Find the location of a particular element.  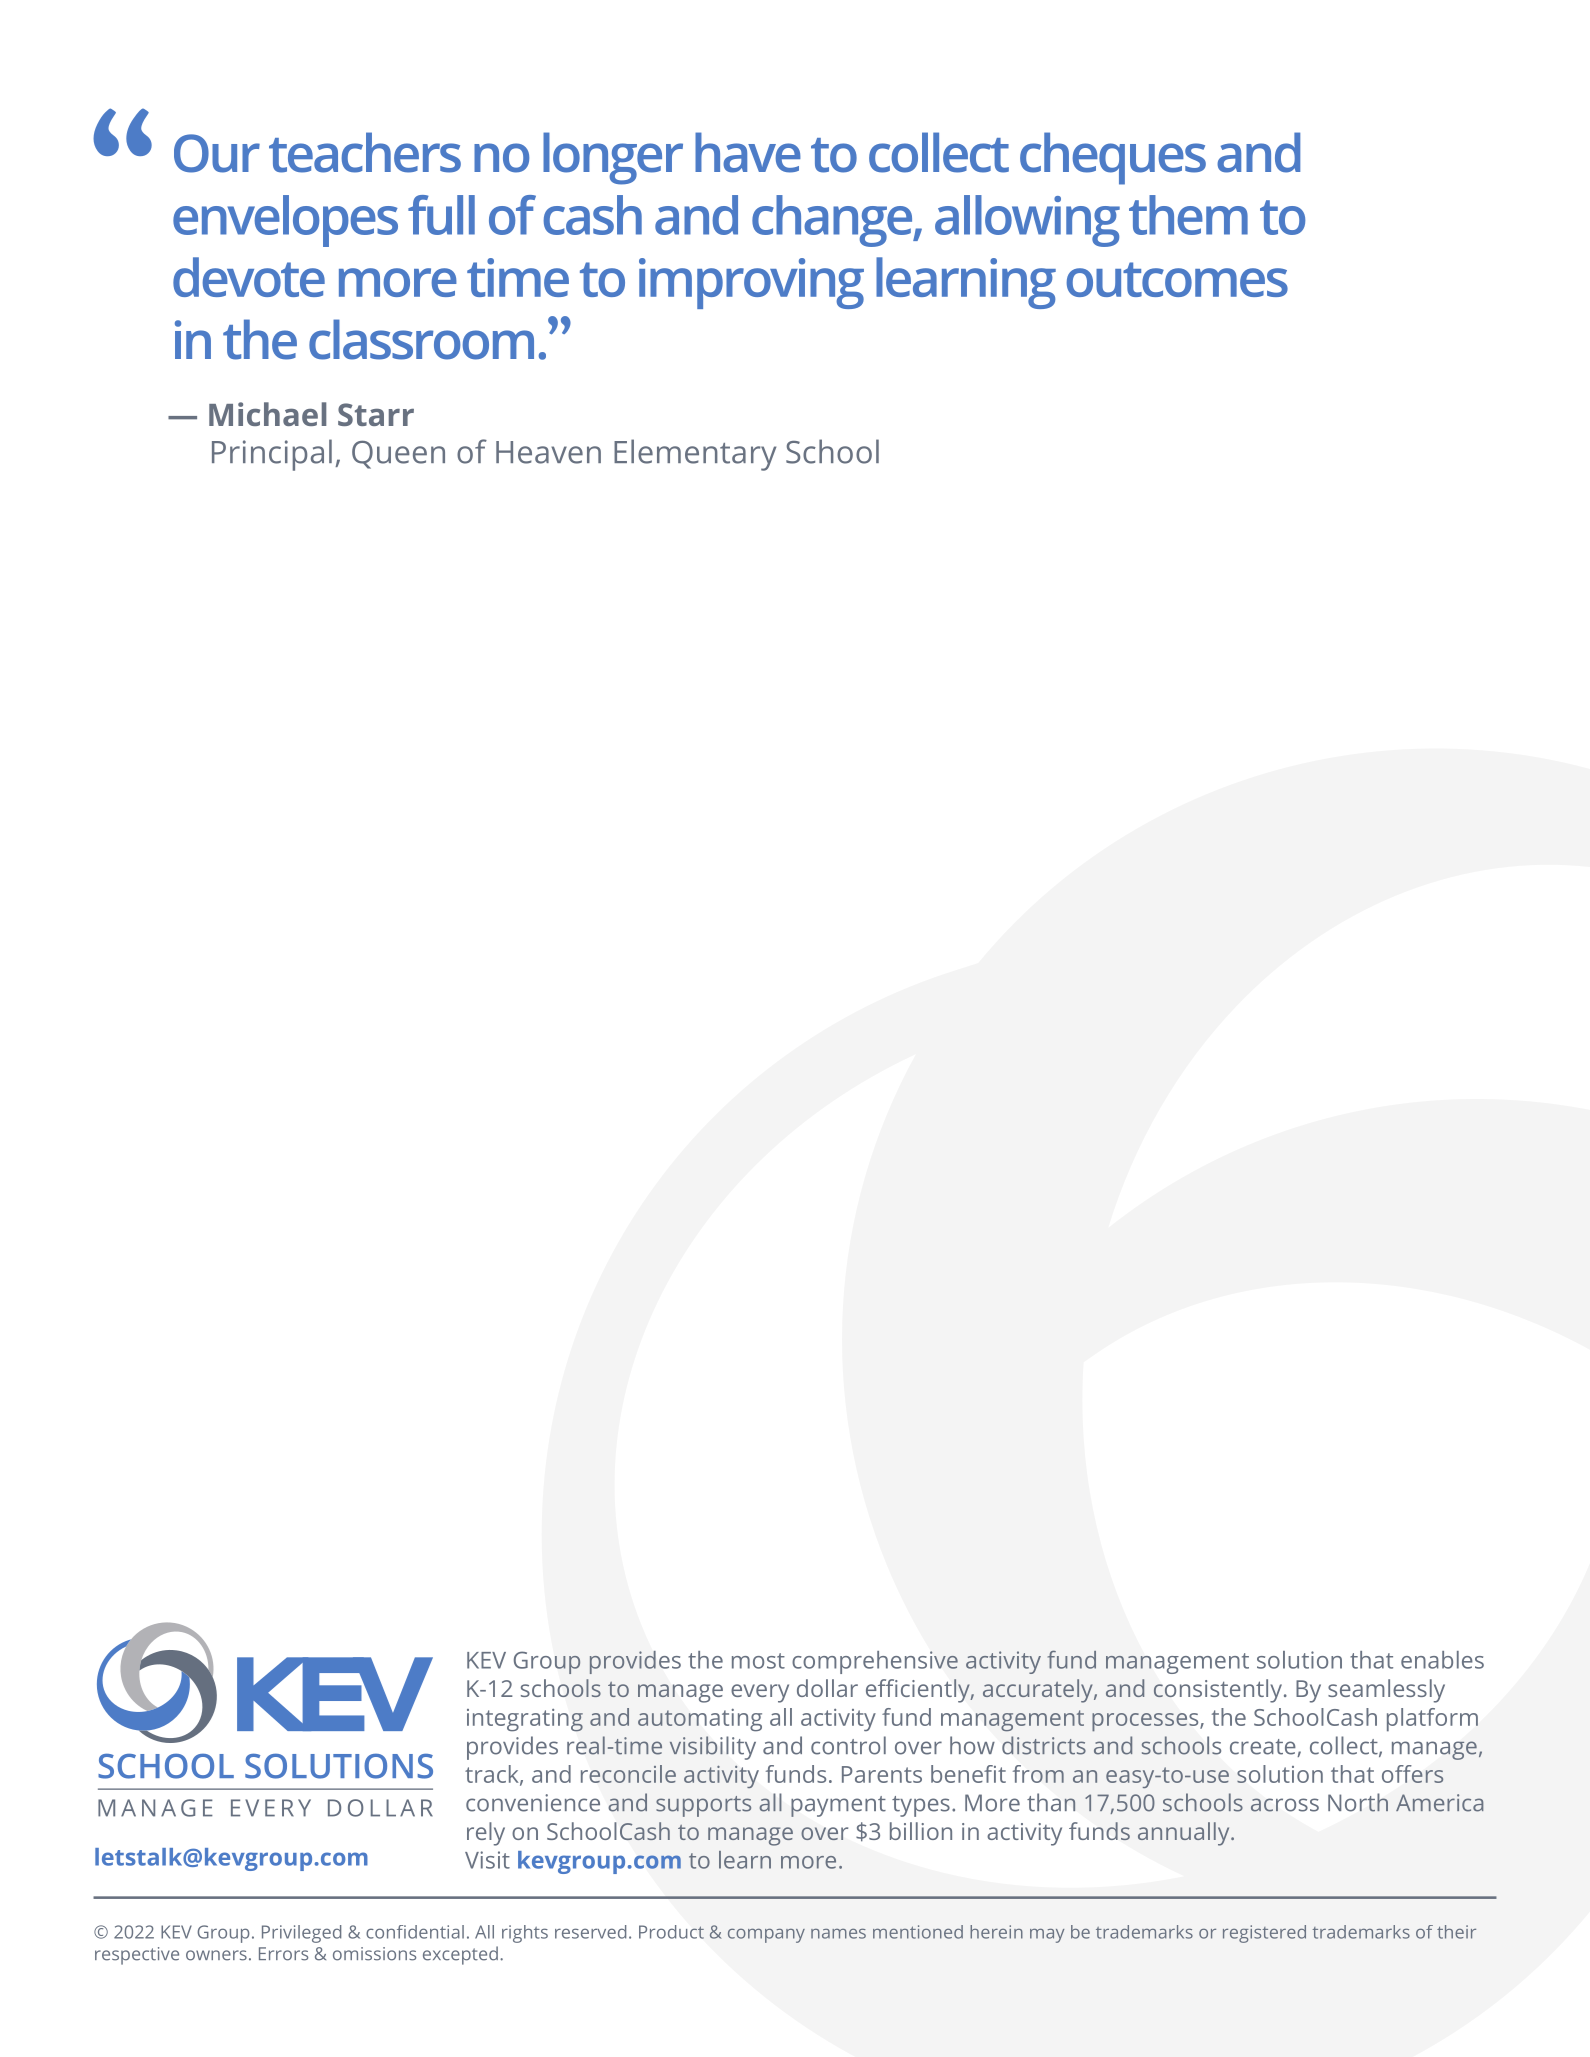

Principal is located at coordinates (272, 455).
